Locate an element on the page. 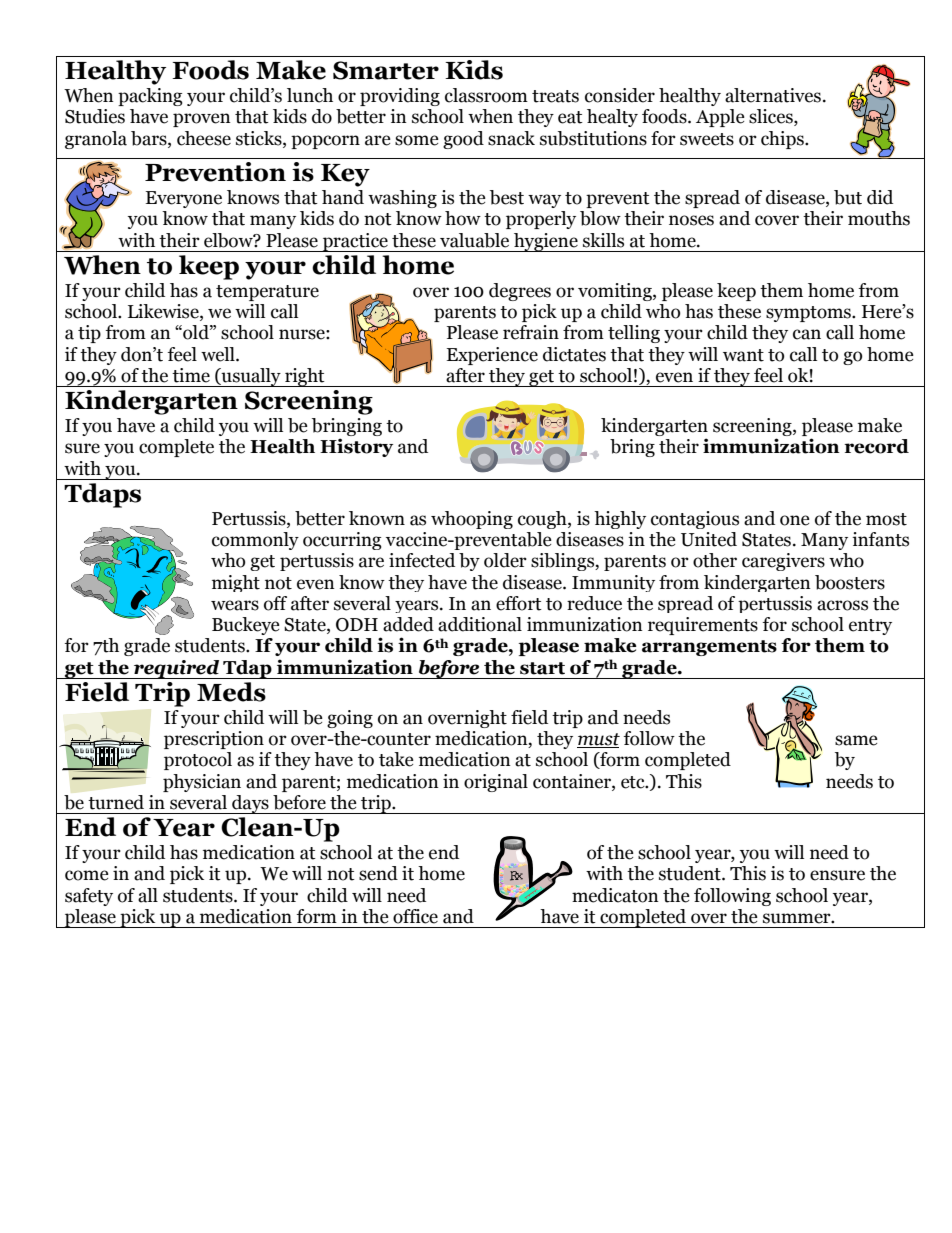 The image size is (952, 1233). same is located at coordinates (856, 740).
